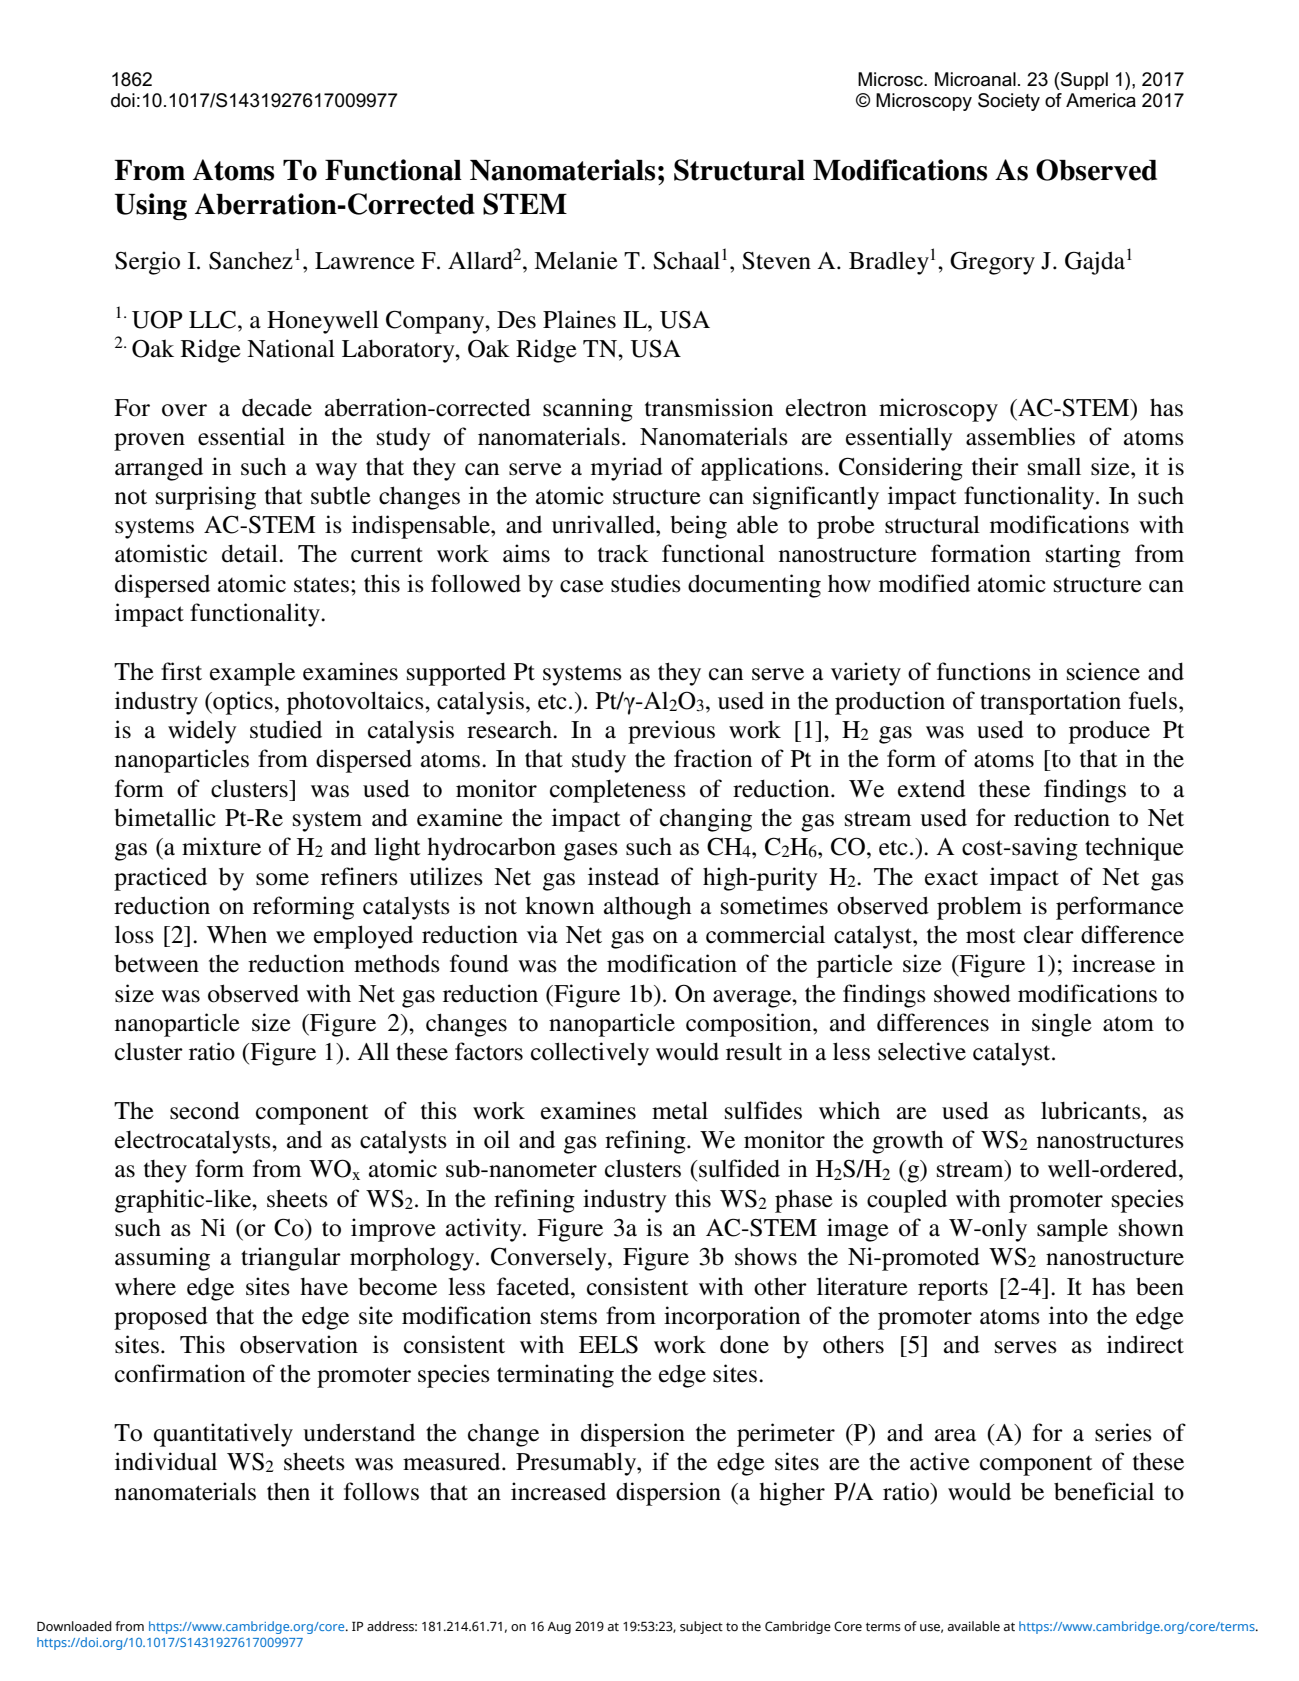  I want to click on Melanie, so click(576, 260).
